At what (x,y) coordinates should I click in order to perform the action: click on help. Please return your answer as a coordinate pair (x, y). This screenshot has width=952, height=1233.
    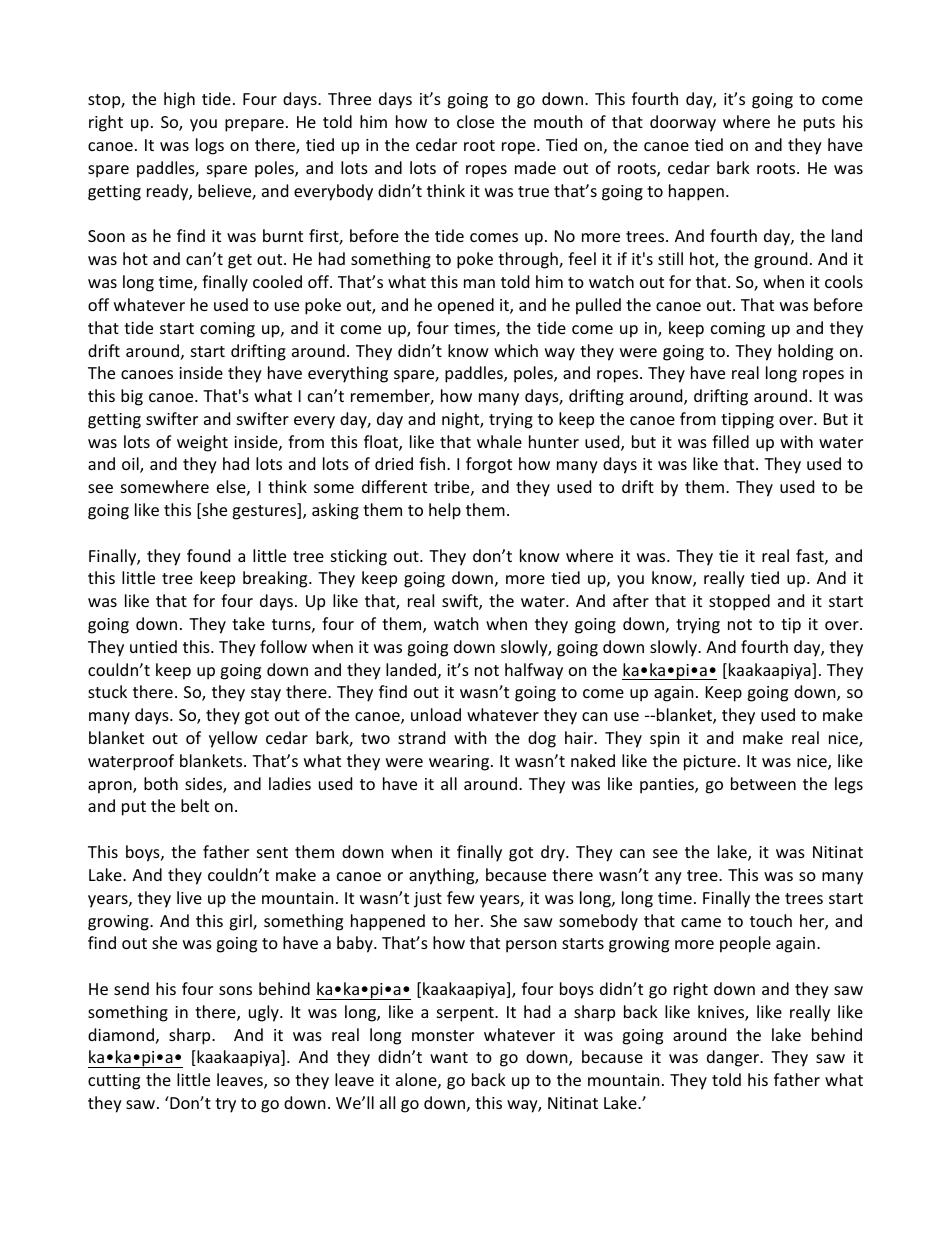
    Looking at the image, I should click on (445, 511).
